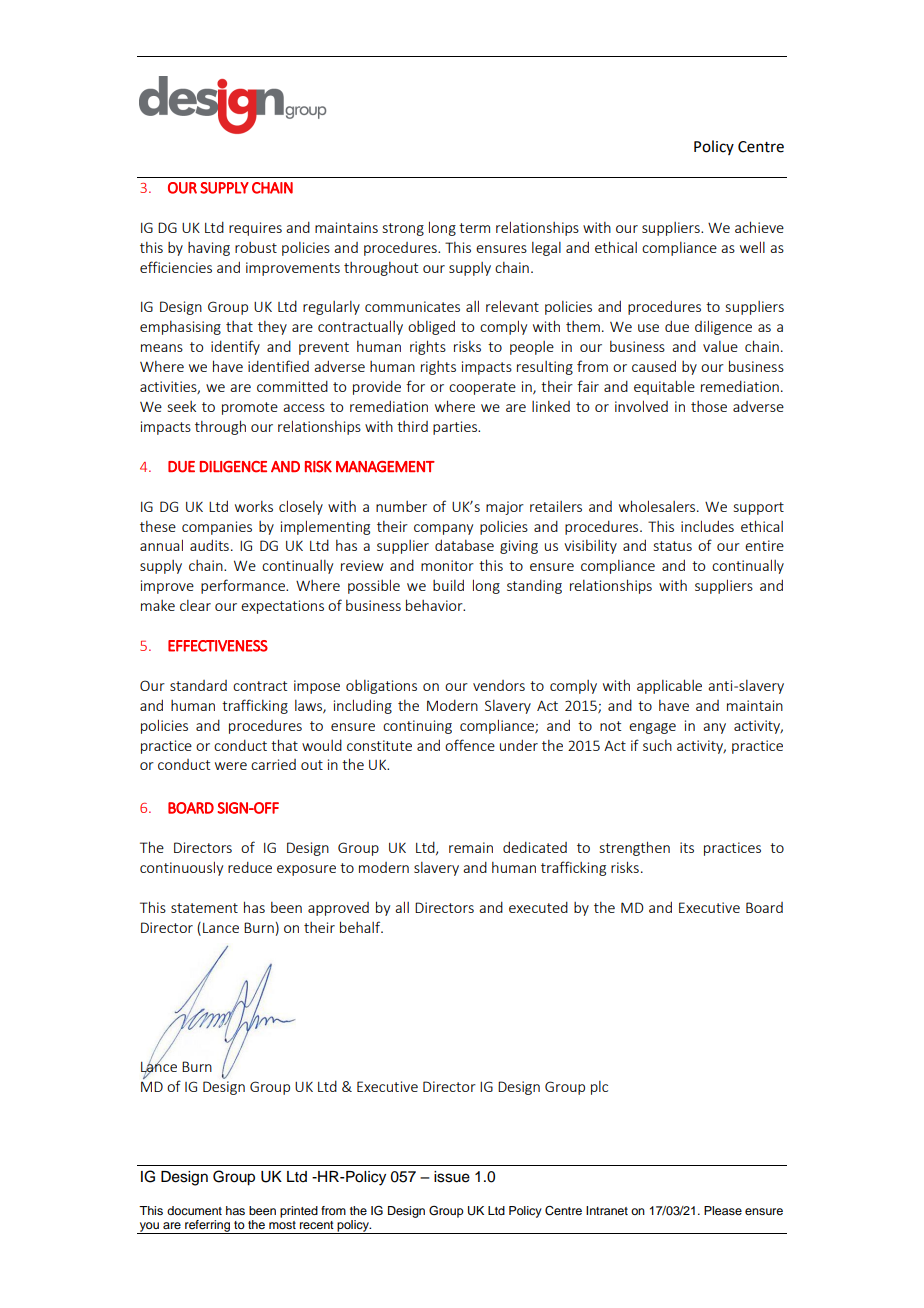 This document has width=924, height=1308. Describe the element at coordinates (209, 249) in the document. I see `having` at that location.
